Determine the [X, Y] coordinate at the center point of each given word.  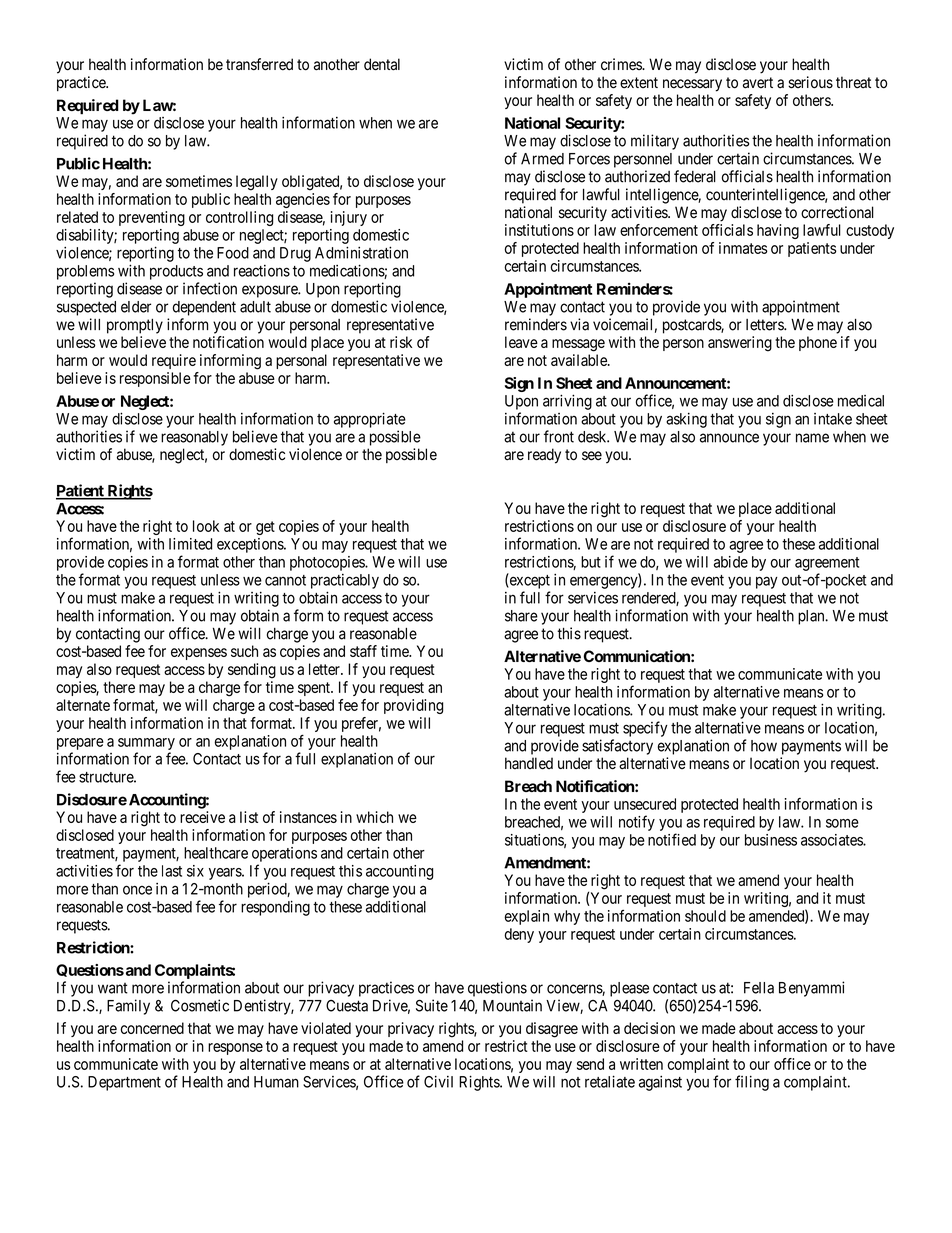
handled [529, 763]
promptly [135, 326]
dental [382, 64]
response [235, 1049]
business [771, 840]
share [521, 616]
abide [731, 562]
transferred [259, 64]
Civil [438, 1081]
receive [202, 817]
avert [758, 83]
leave [521, 342]
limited [190, 544]
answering [740, 344]
